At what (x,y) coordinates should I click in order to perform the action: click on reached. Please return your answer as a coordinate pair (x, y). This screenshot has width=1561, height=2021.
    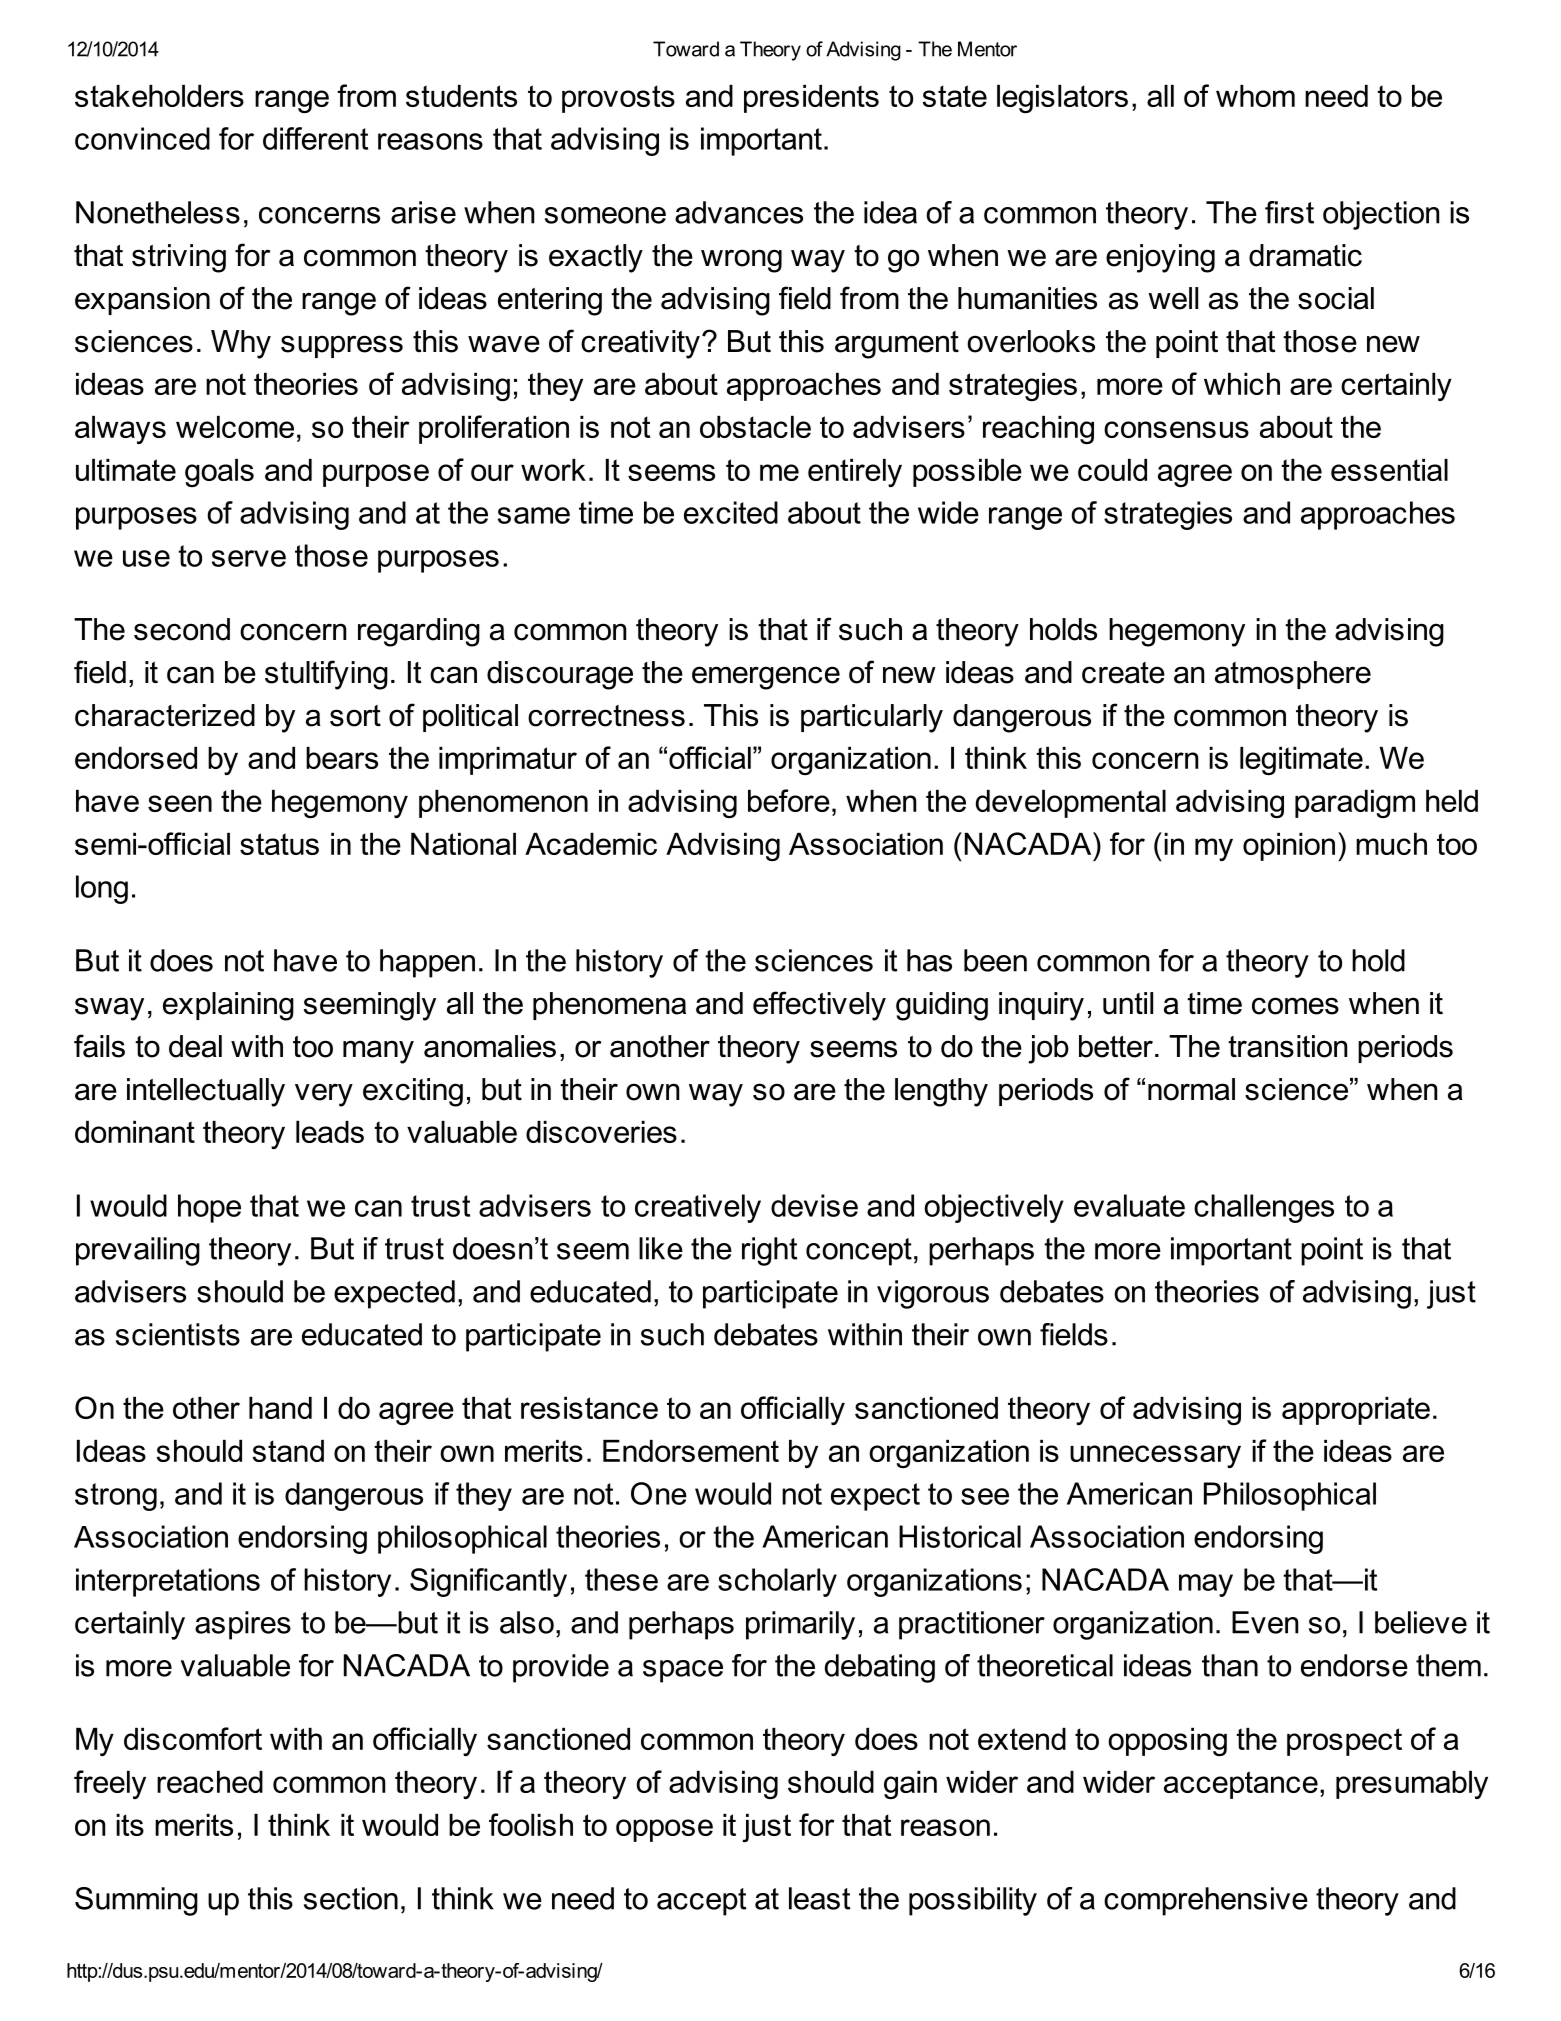
    Looking at the image, I should click on (210, 1782).
